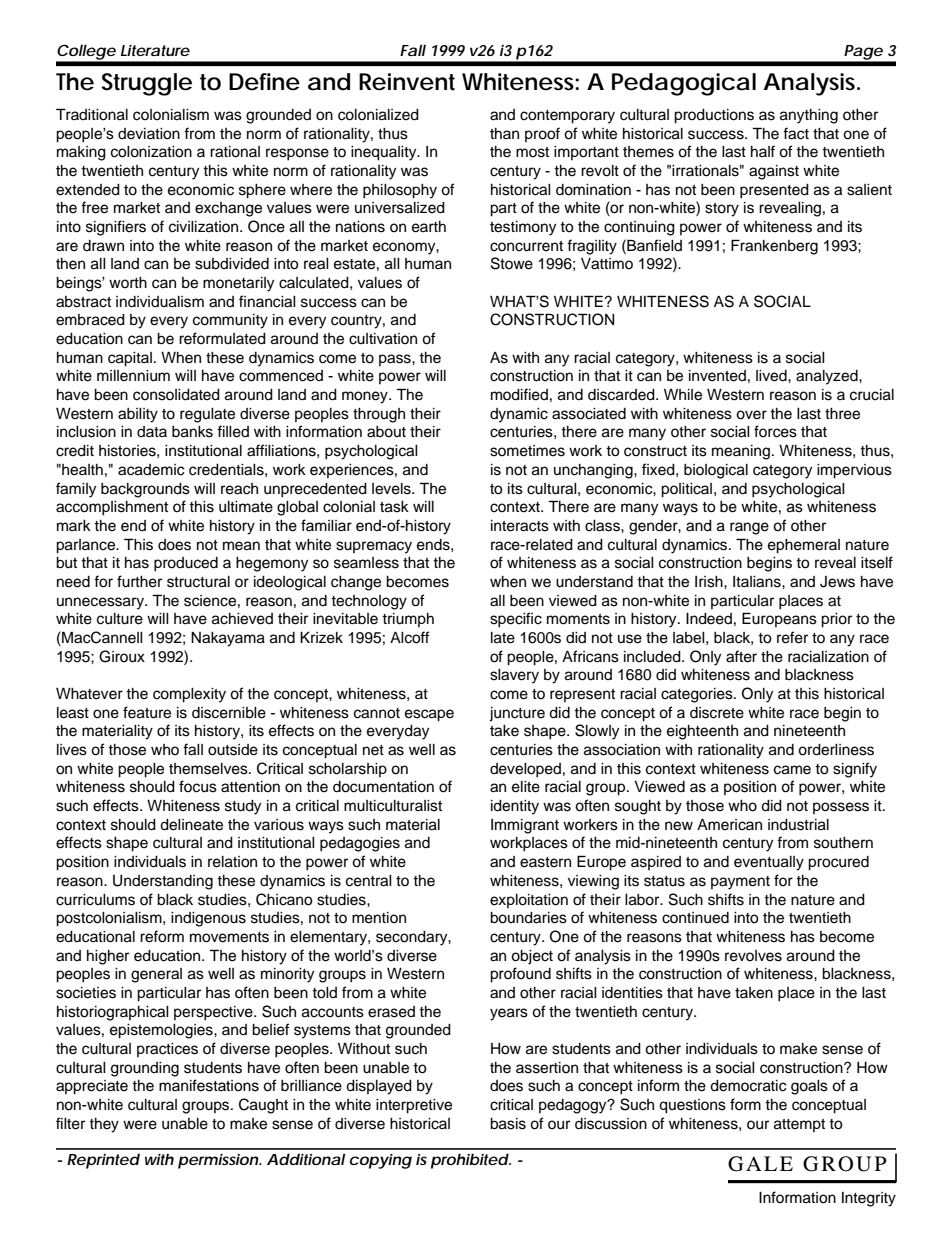  Describe the element at coordinates (104, 1125) in the page. I see `they` at that location.
